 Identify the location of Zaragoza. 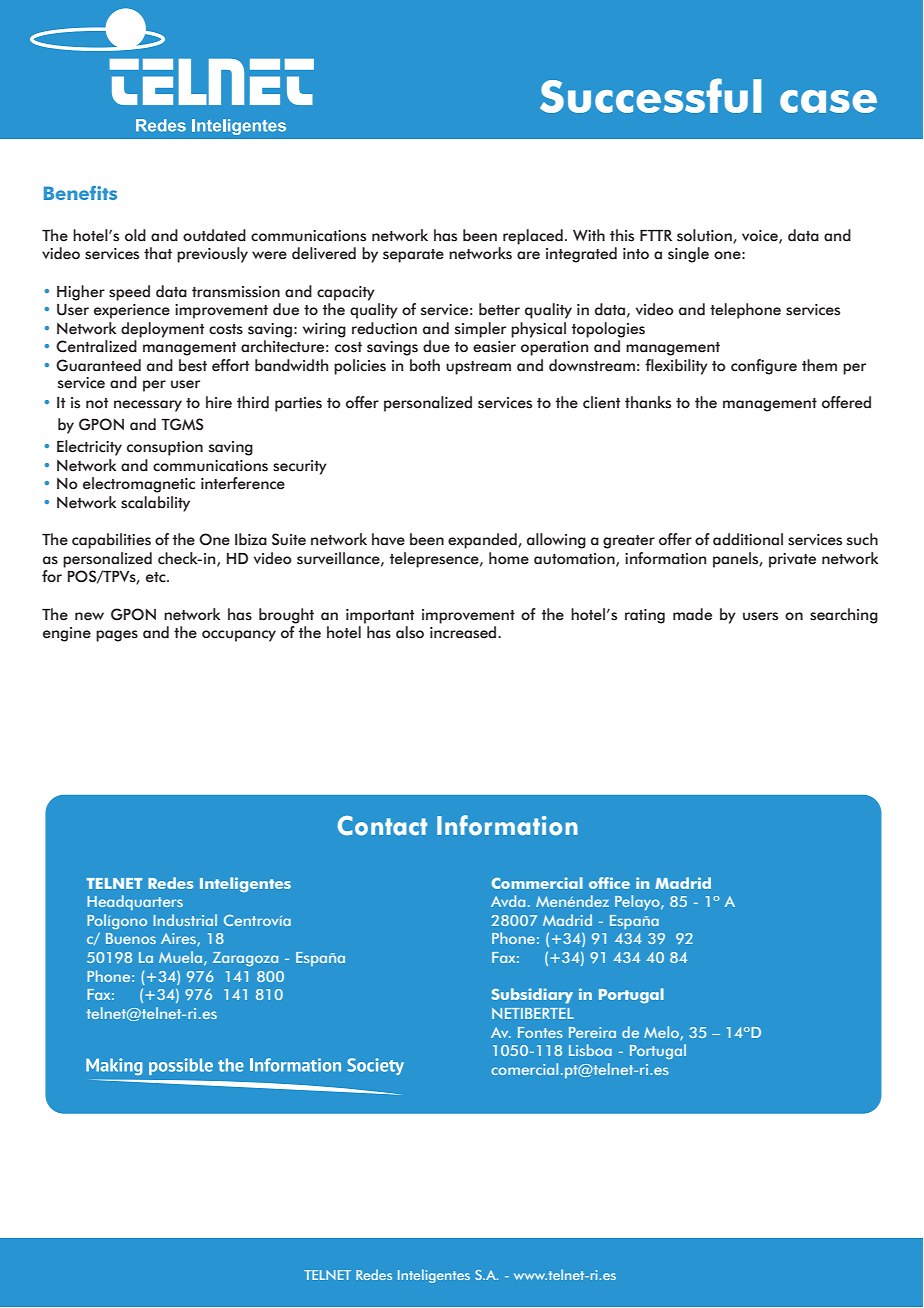
(245, 959).
